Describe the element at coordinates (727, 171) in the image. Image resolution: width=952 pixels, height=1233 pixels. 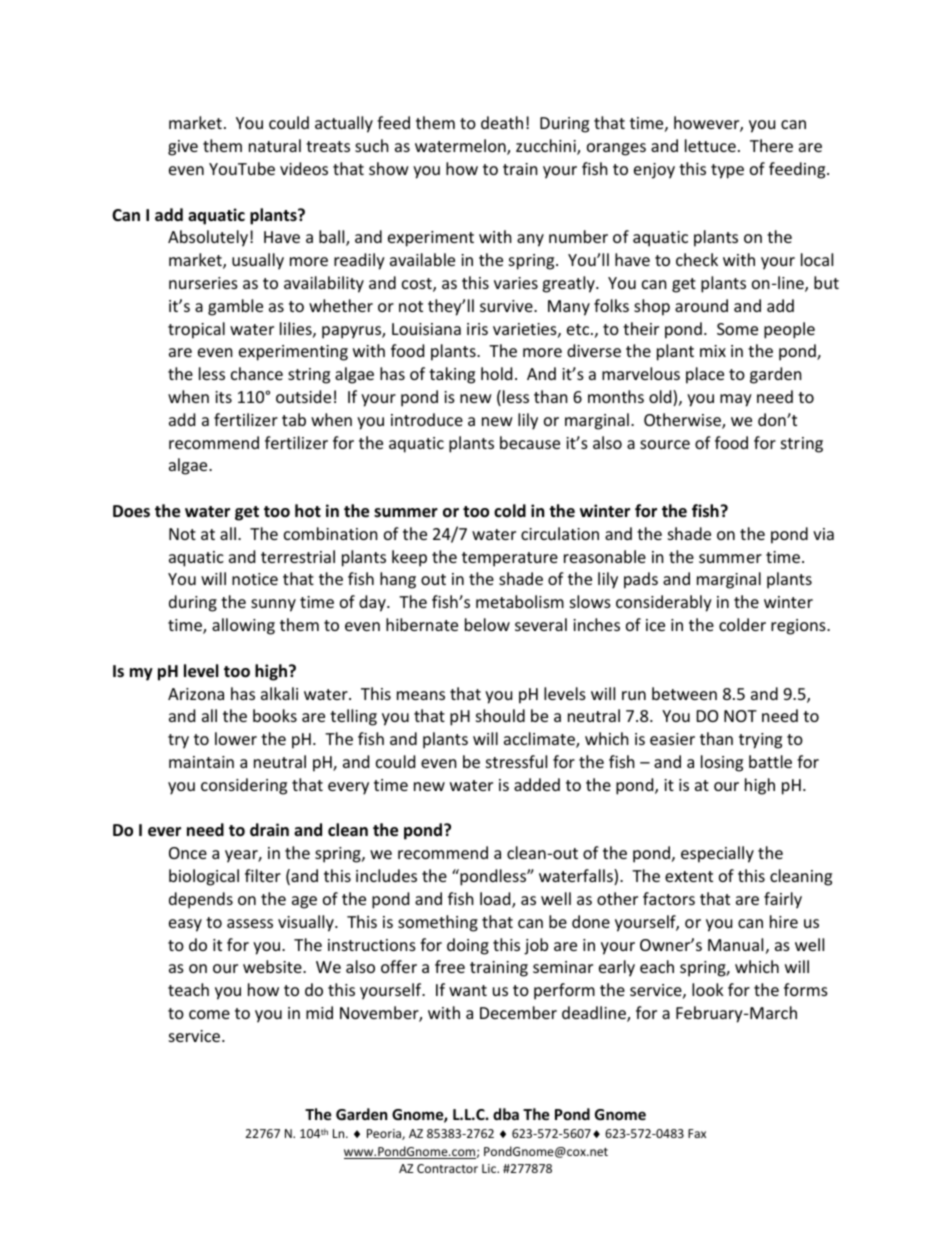
I see `type` at that location.
